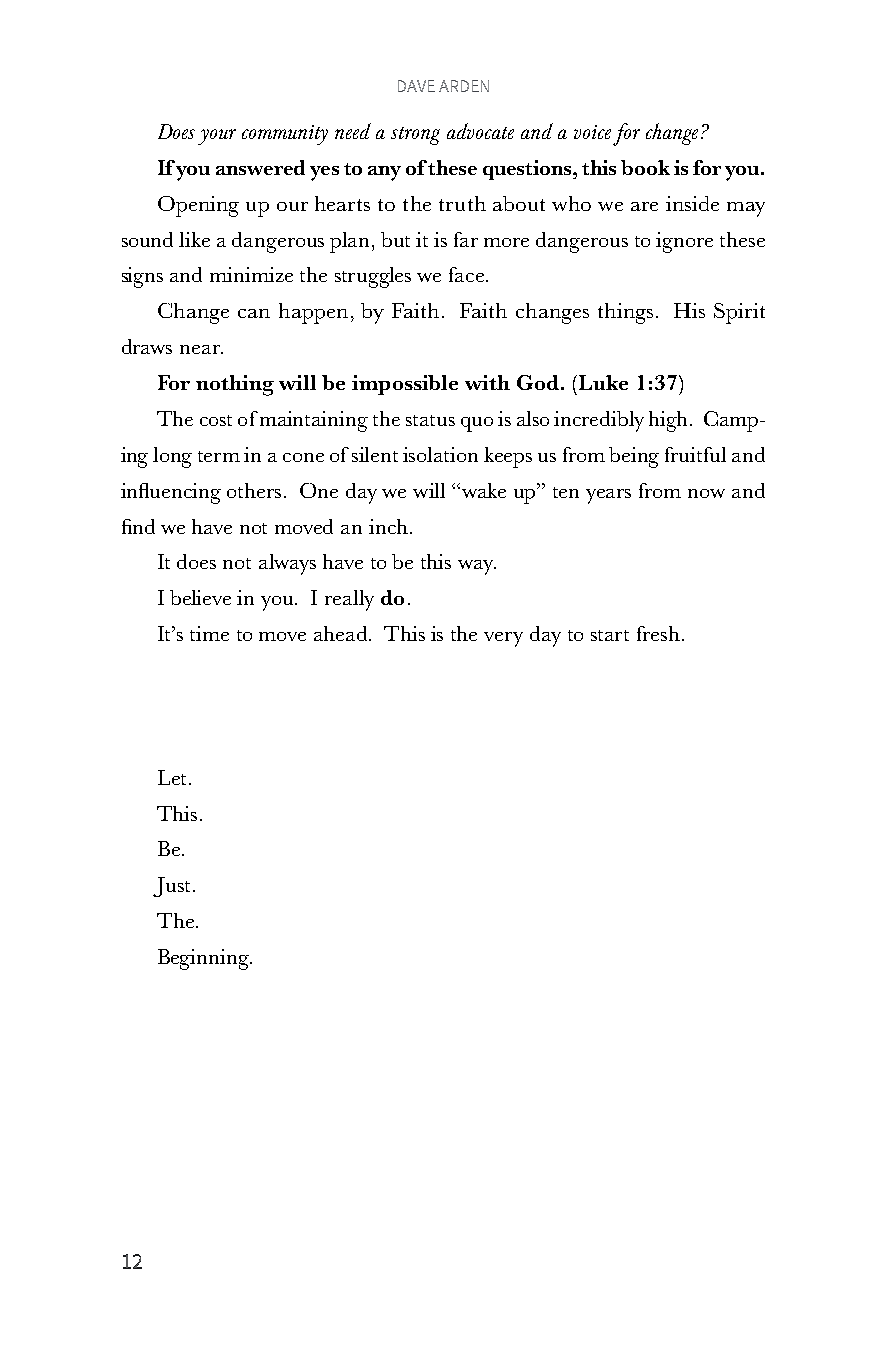 The height and width of the screenshot is (1372, 887). I want to click on book, so click(645, 167).
